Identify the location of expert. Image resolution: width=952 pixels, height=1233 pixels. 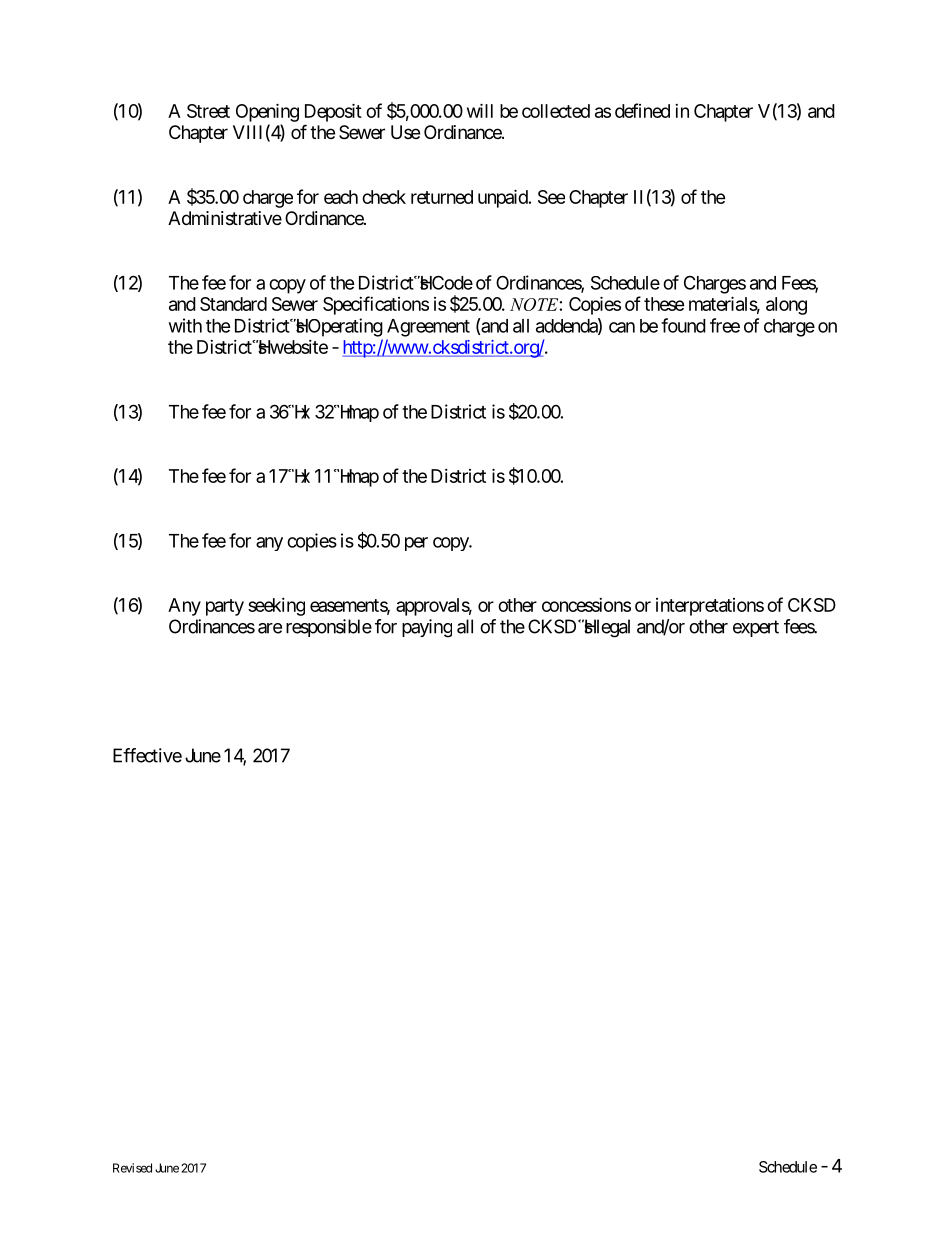
(756, 628).
